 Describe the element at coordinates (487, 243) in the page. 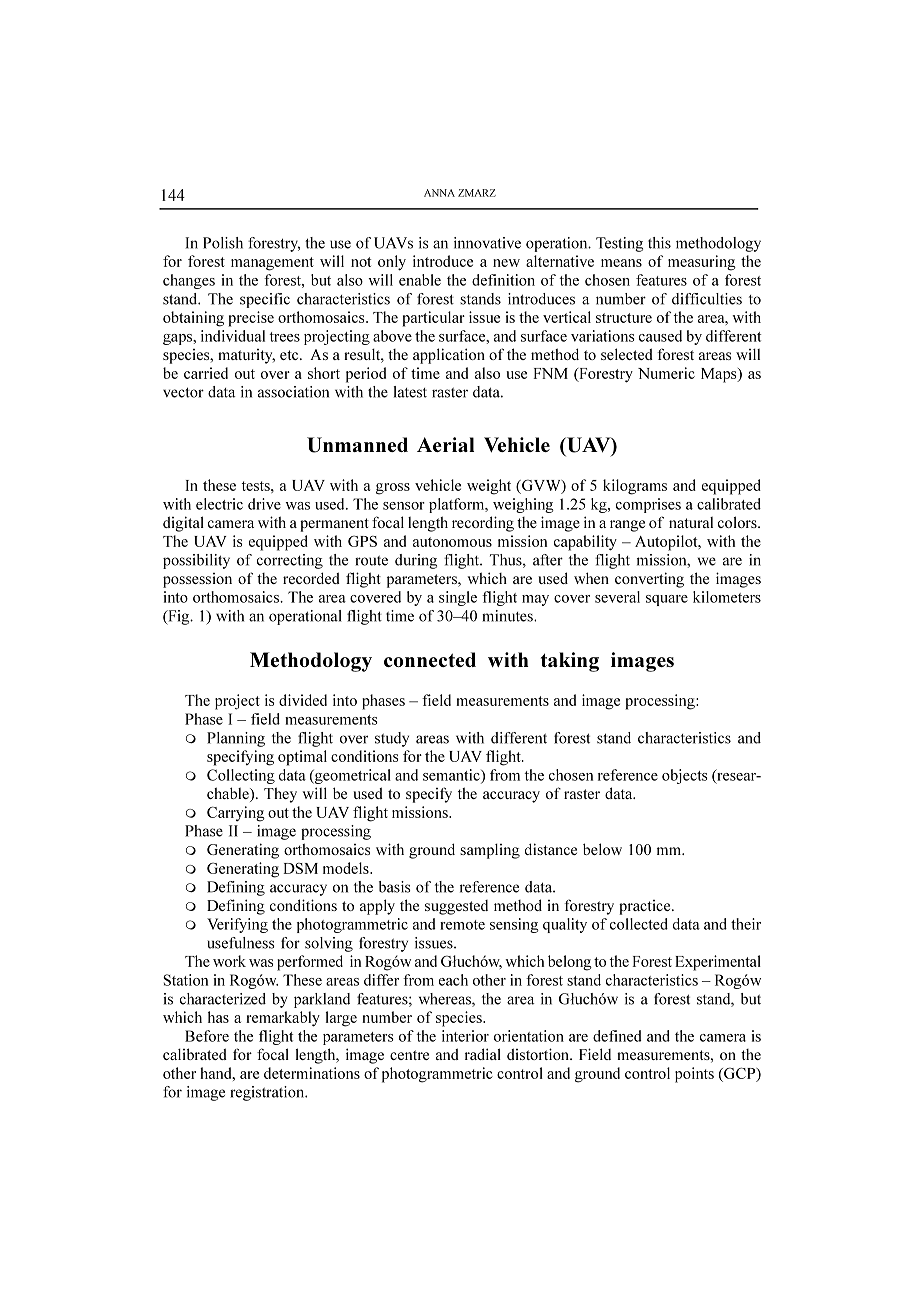

I see `innovative` at that location.
